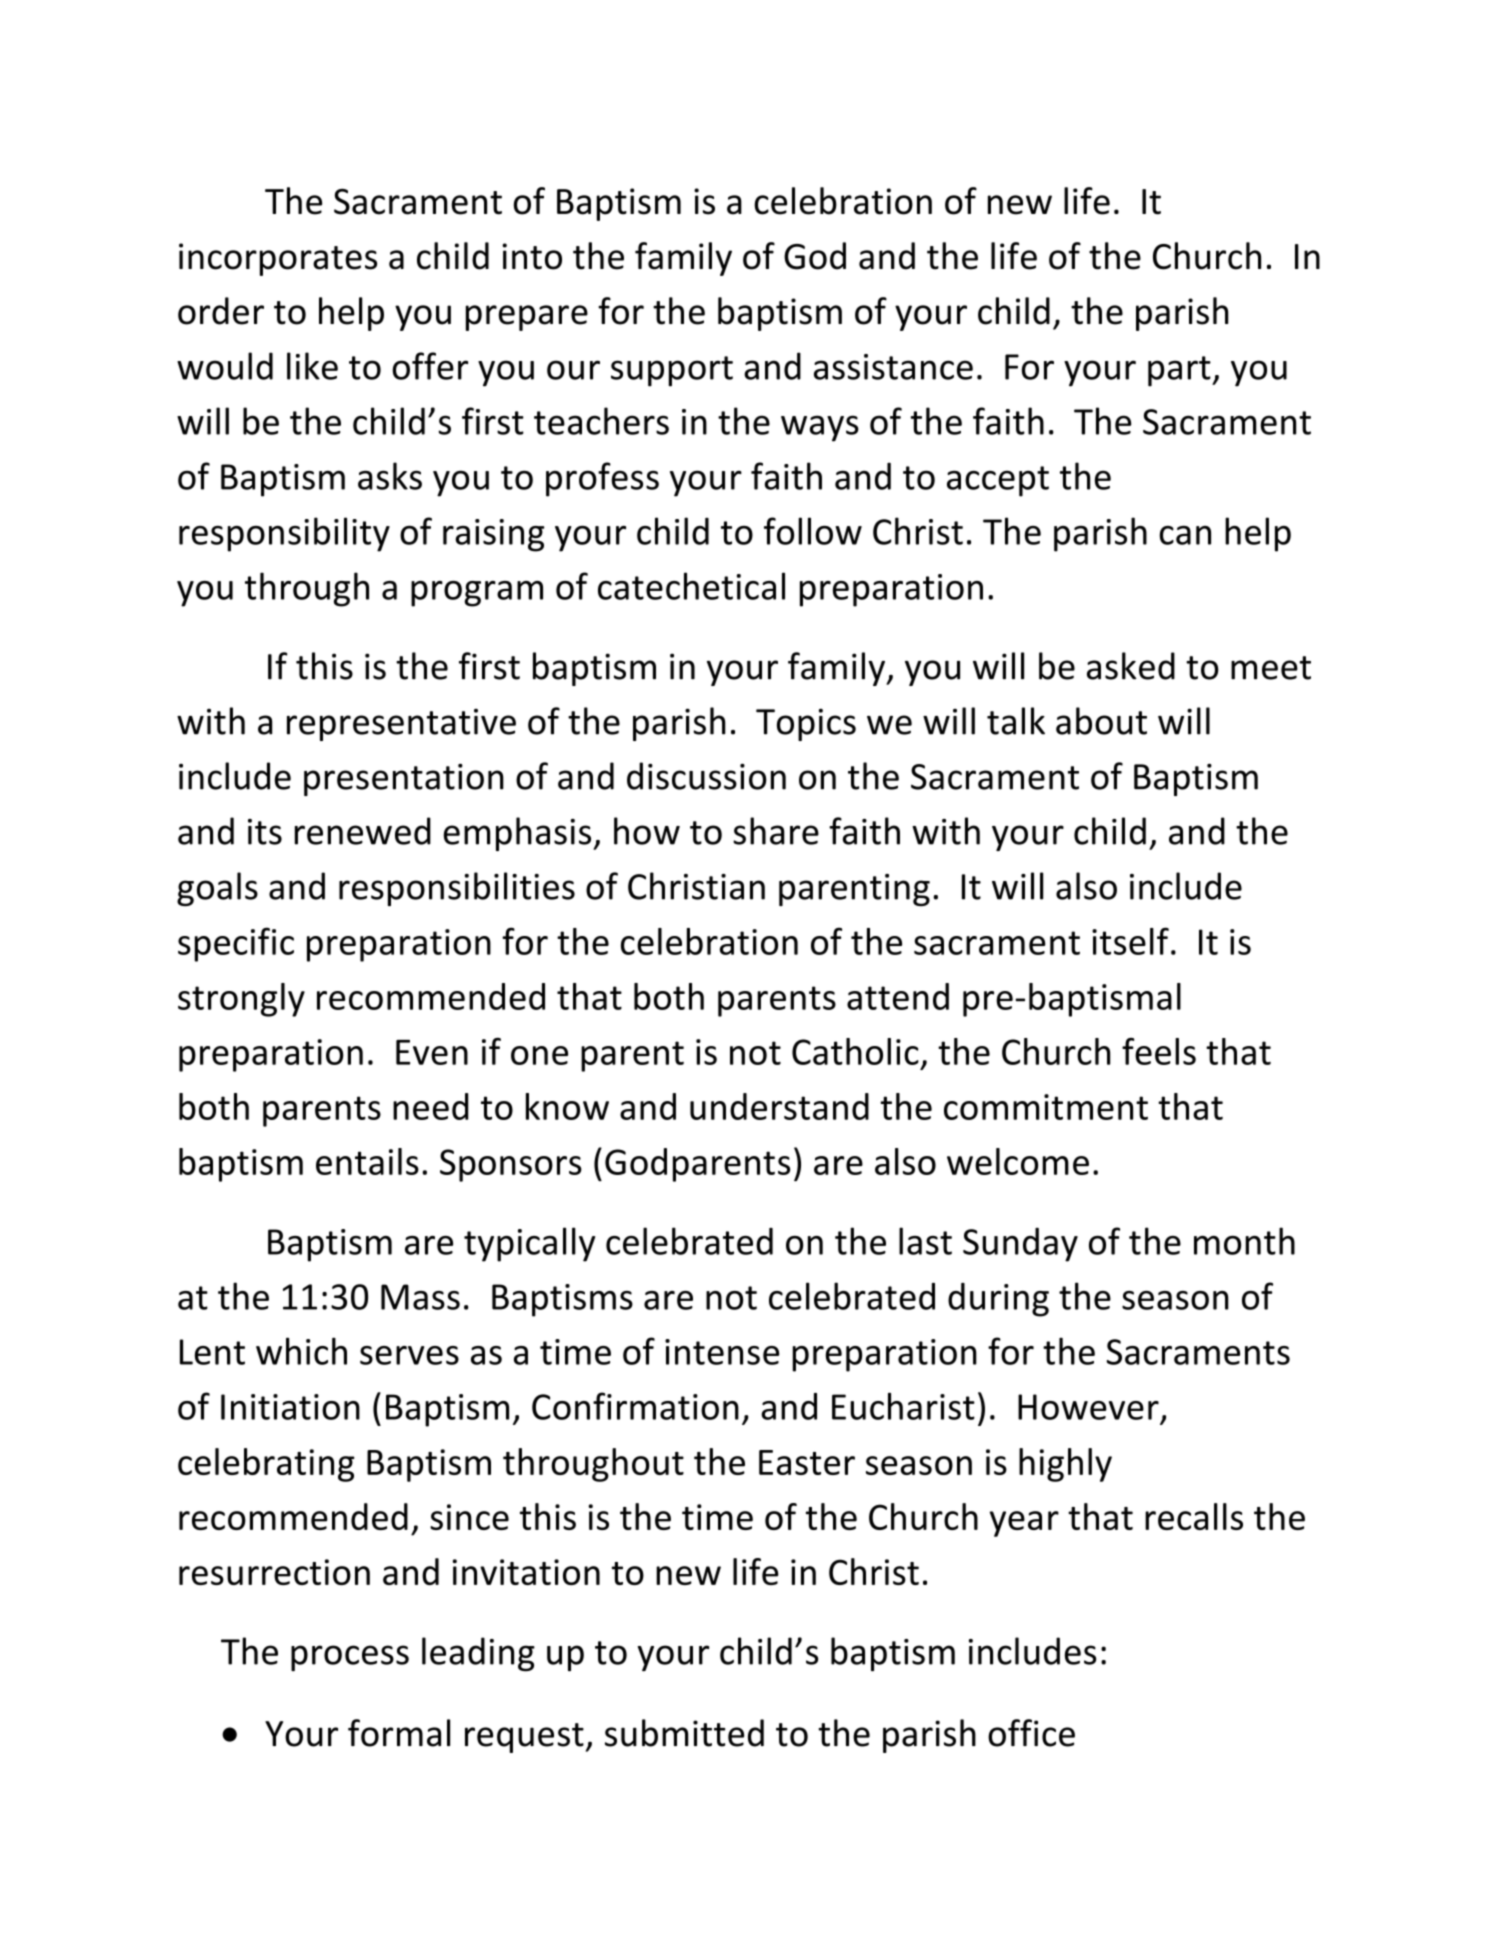 This screenshot has height=1942, width=1501. I want to click on presentation, so click(404, 780).
